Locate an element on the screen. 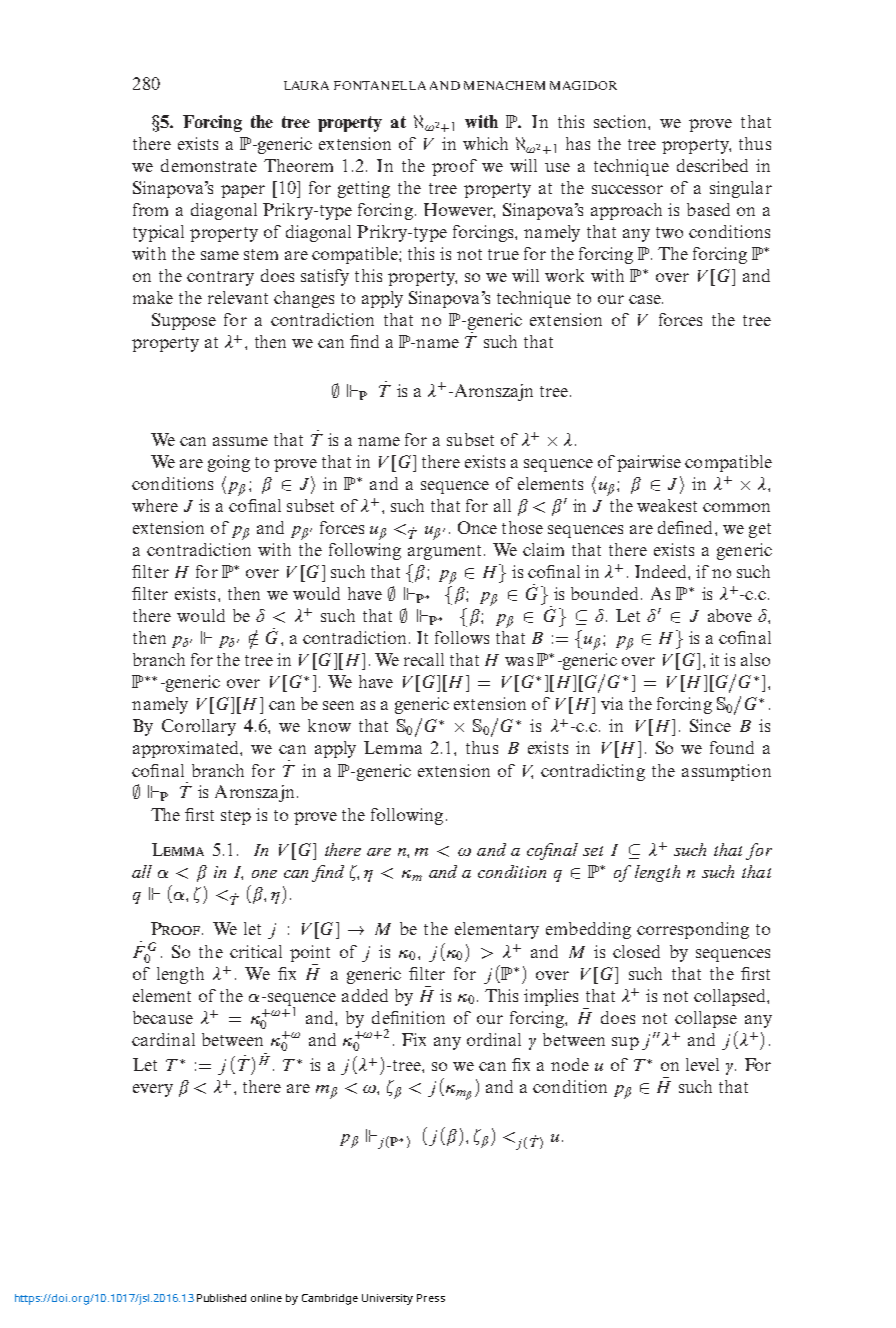 This screenshot has height=1328, width=896. which is located at coordinates (485, 143).
